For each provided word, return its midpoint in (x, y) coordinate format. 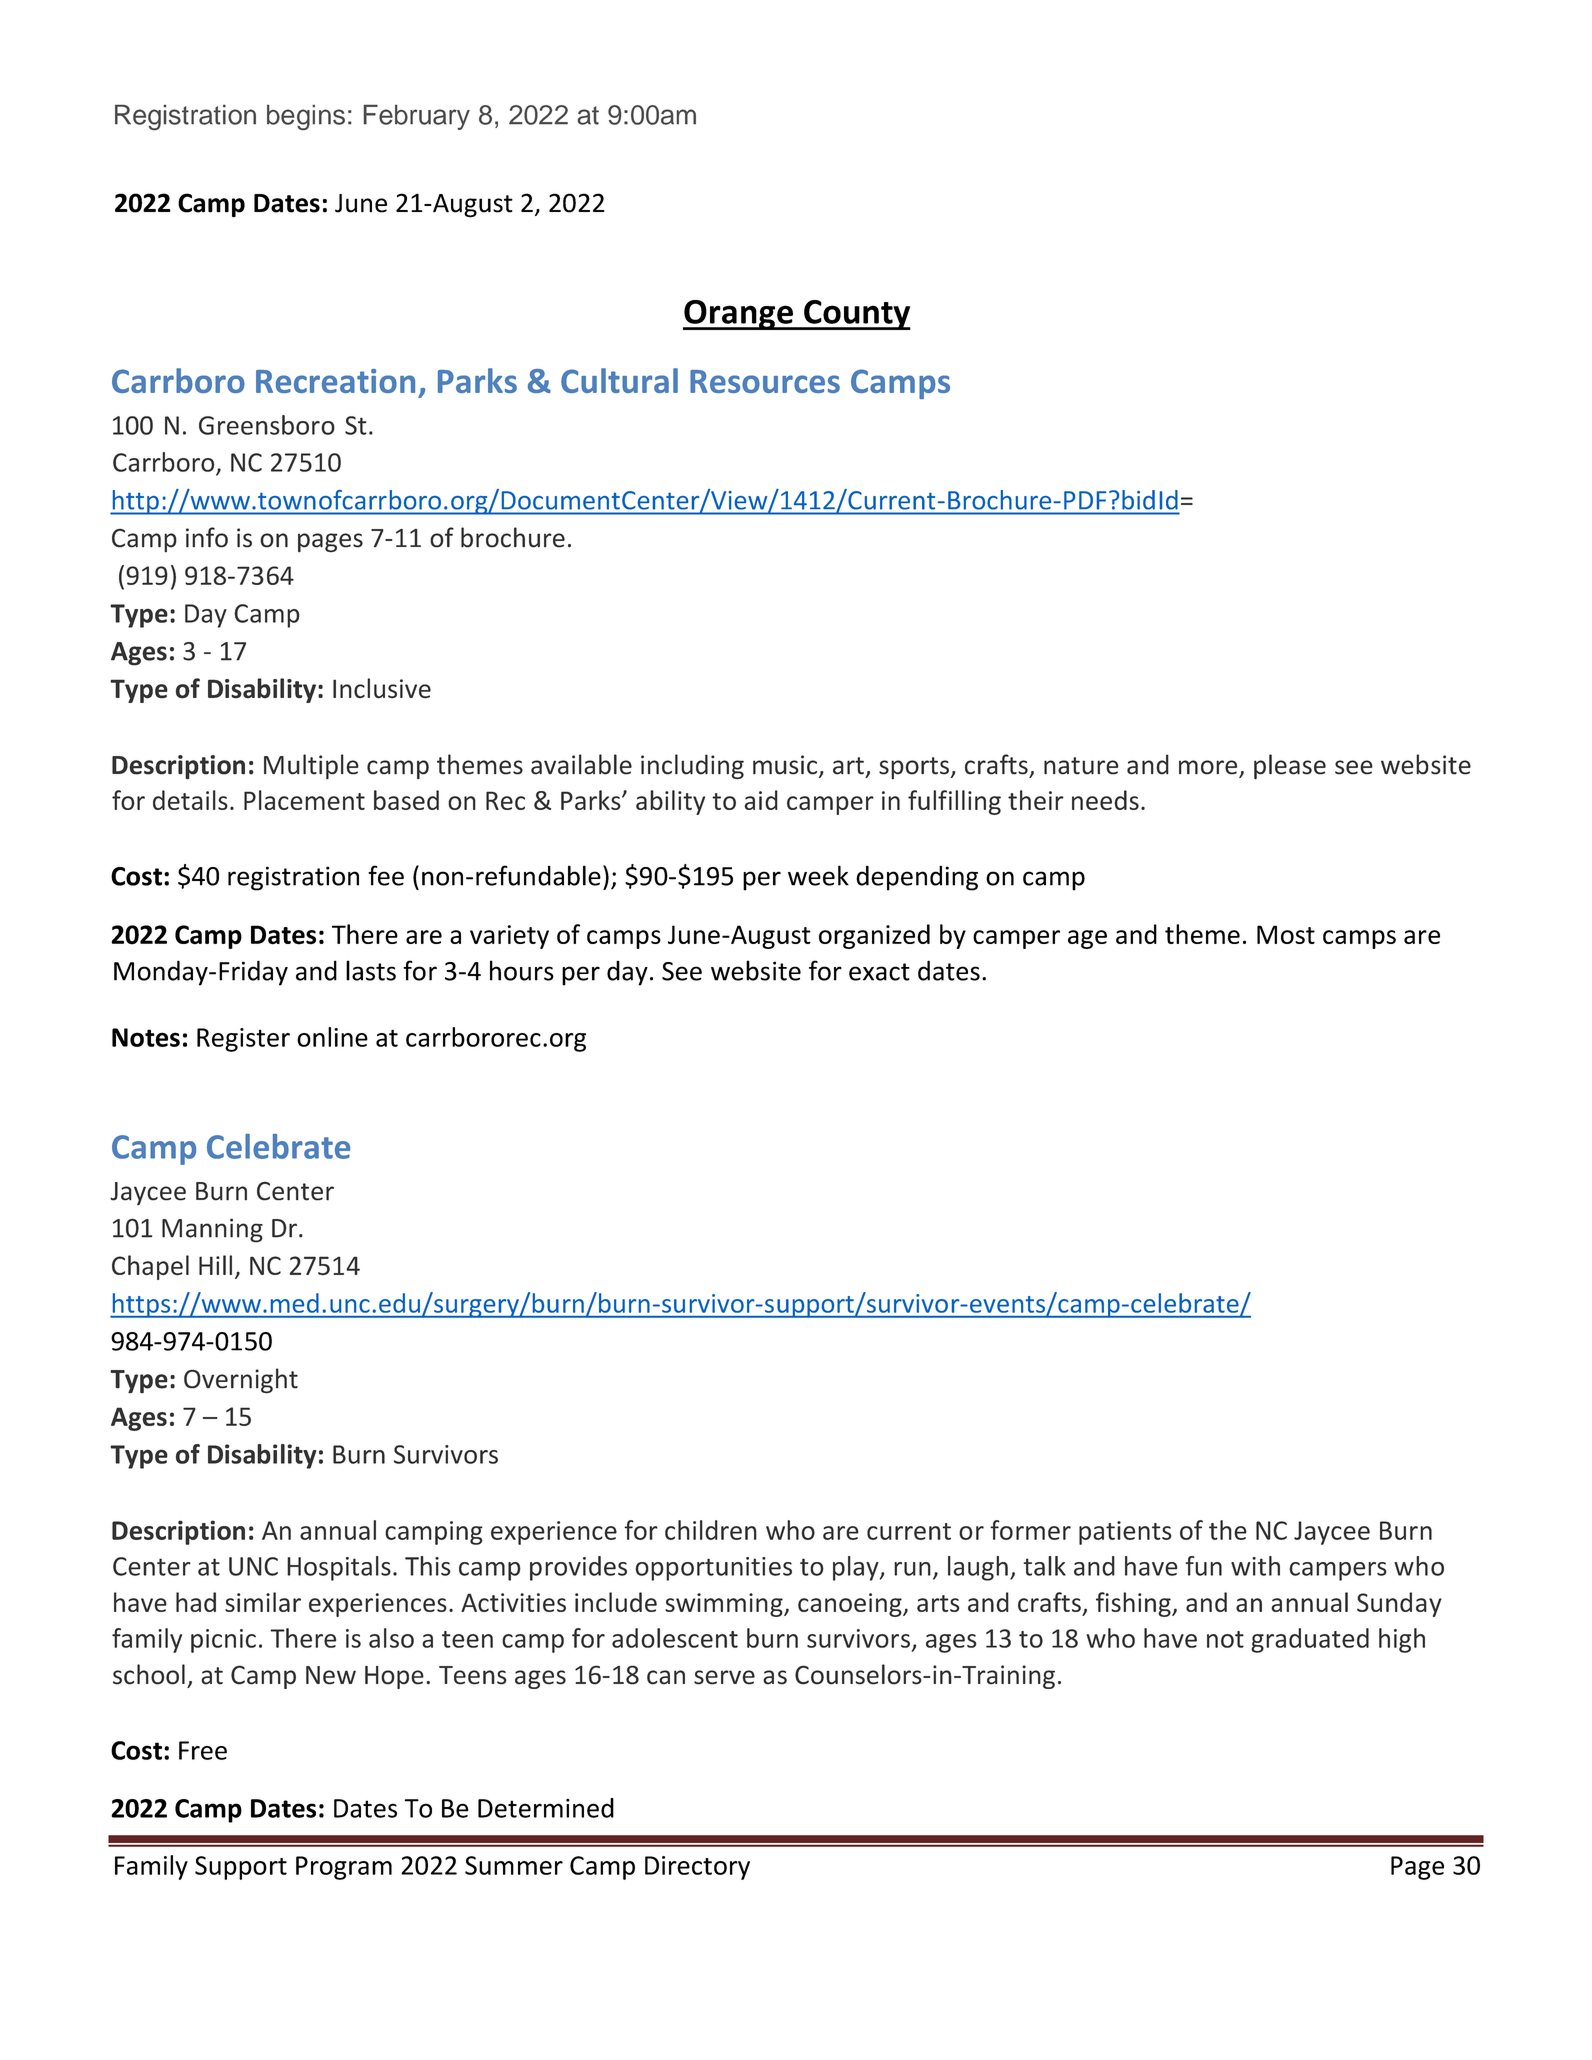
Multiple (311, 766)
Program (344, 1868)
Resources (765, 381)
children (711, 1530)
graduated (1310, 1640)
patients (1125, 1533)
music (785, 765)
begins (306, 117)
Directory (697, 1868)
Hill (215, 1265)
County (856, 315)
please (1290, 767)
